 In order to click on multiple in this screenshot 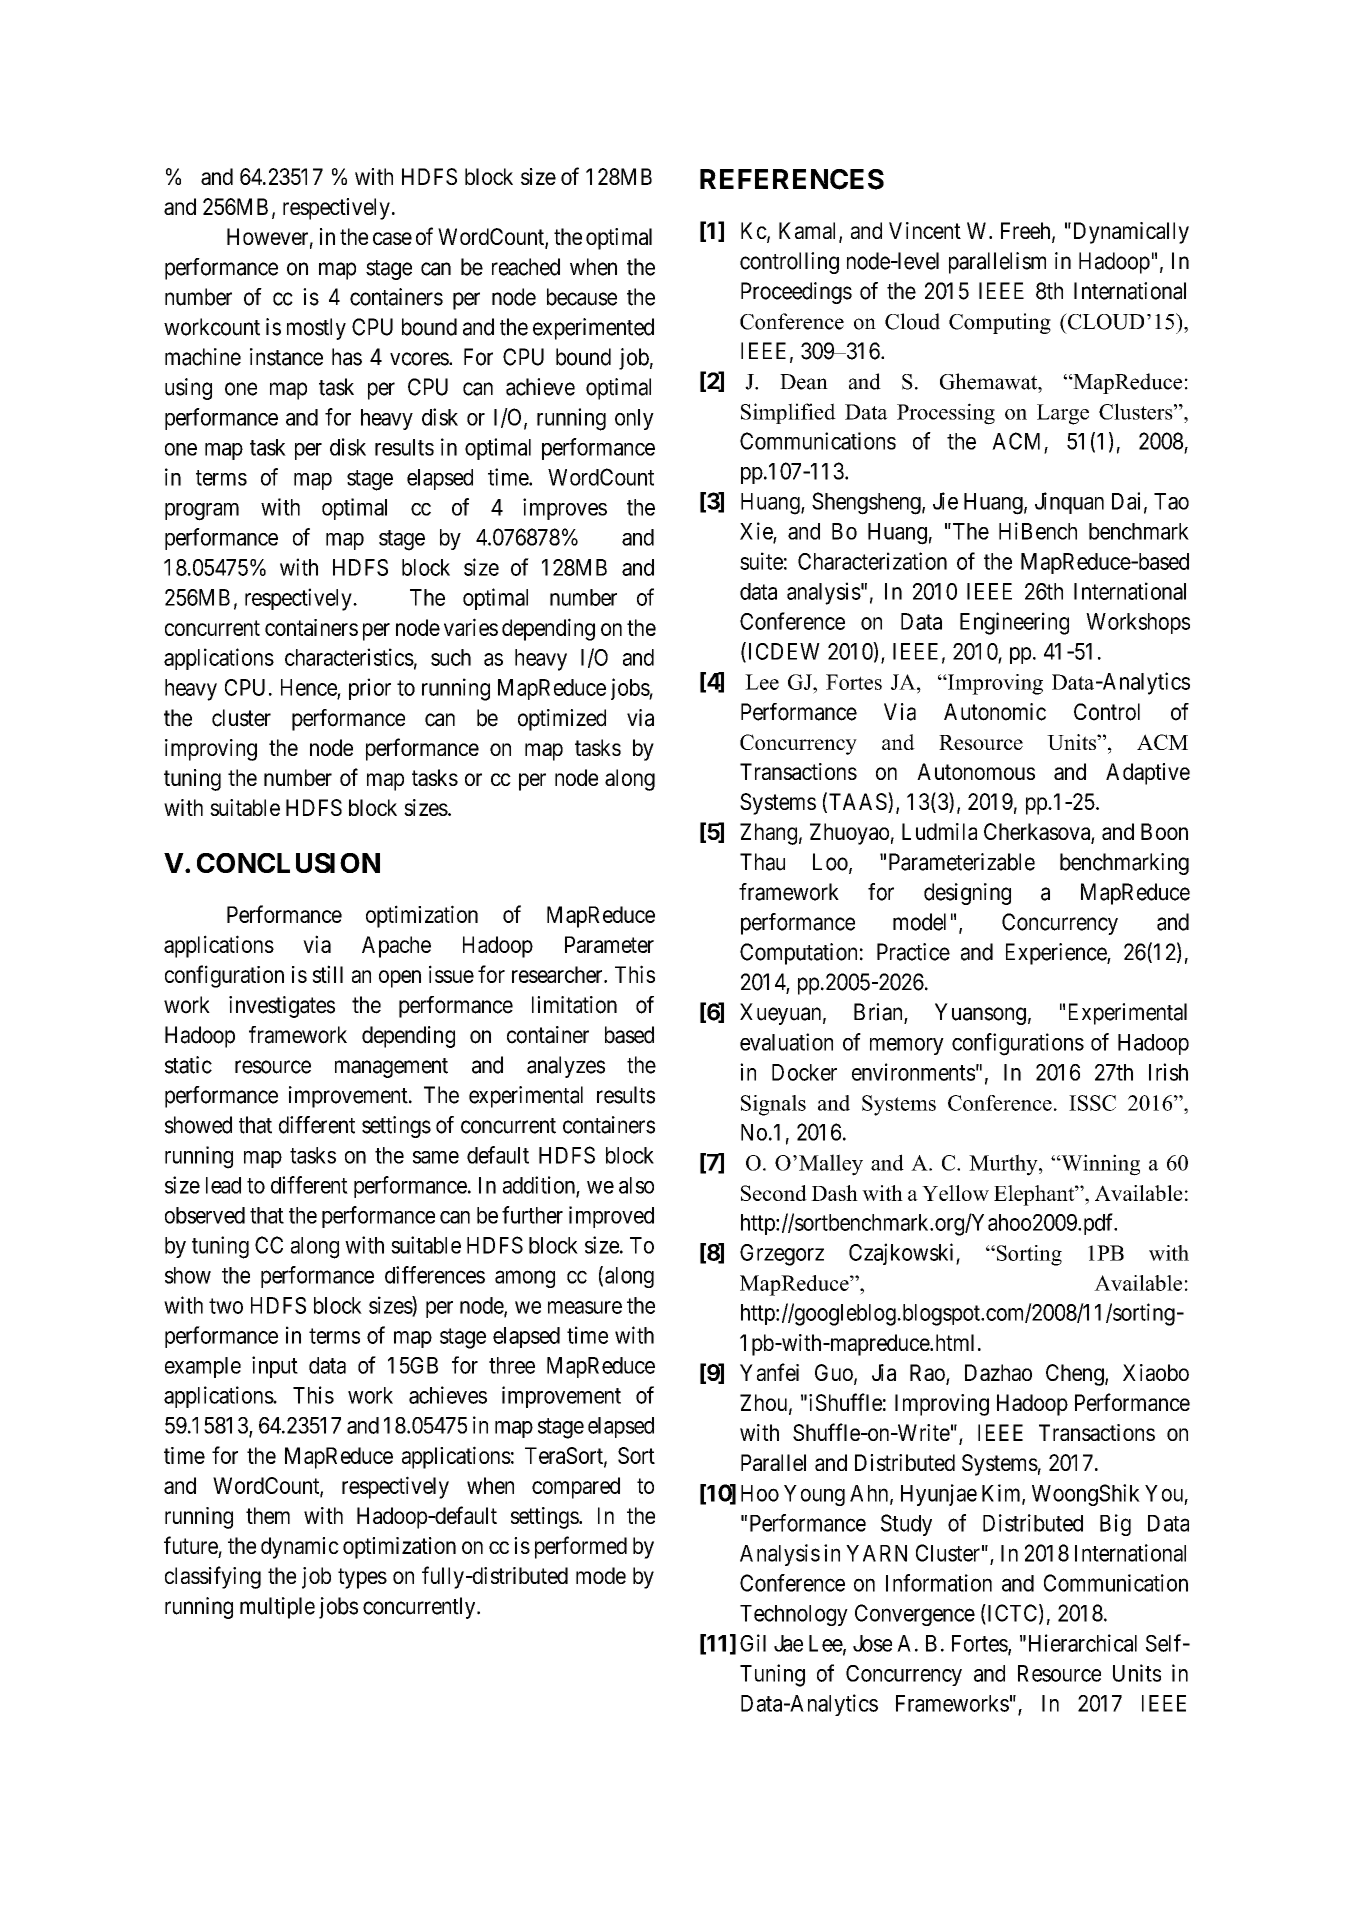, I will do `click(277, 1608)`.
